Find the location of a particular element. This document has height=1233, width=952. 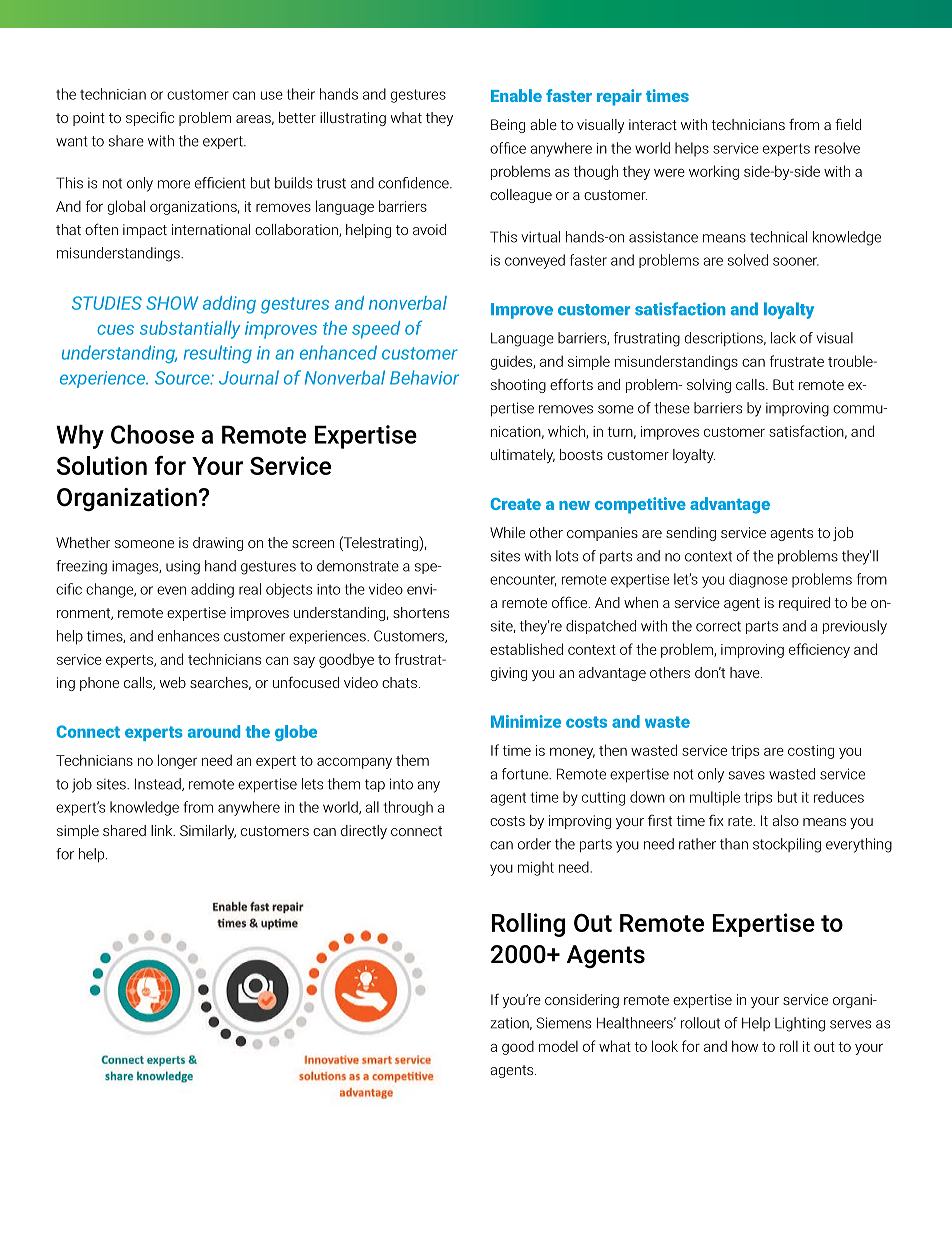

Being is located at coordinates (508, 126).
